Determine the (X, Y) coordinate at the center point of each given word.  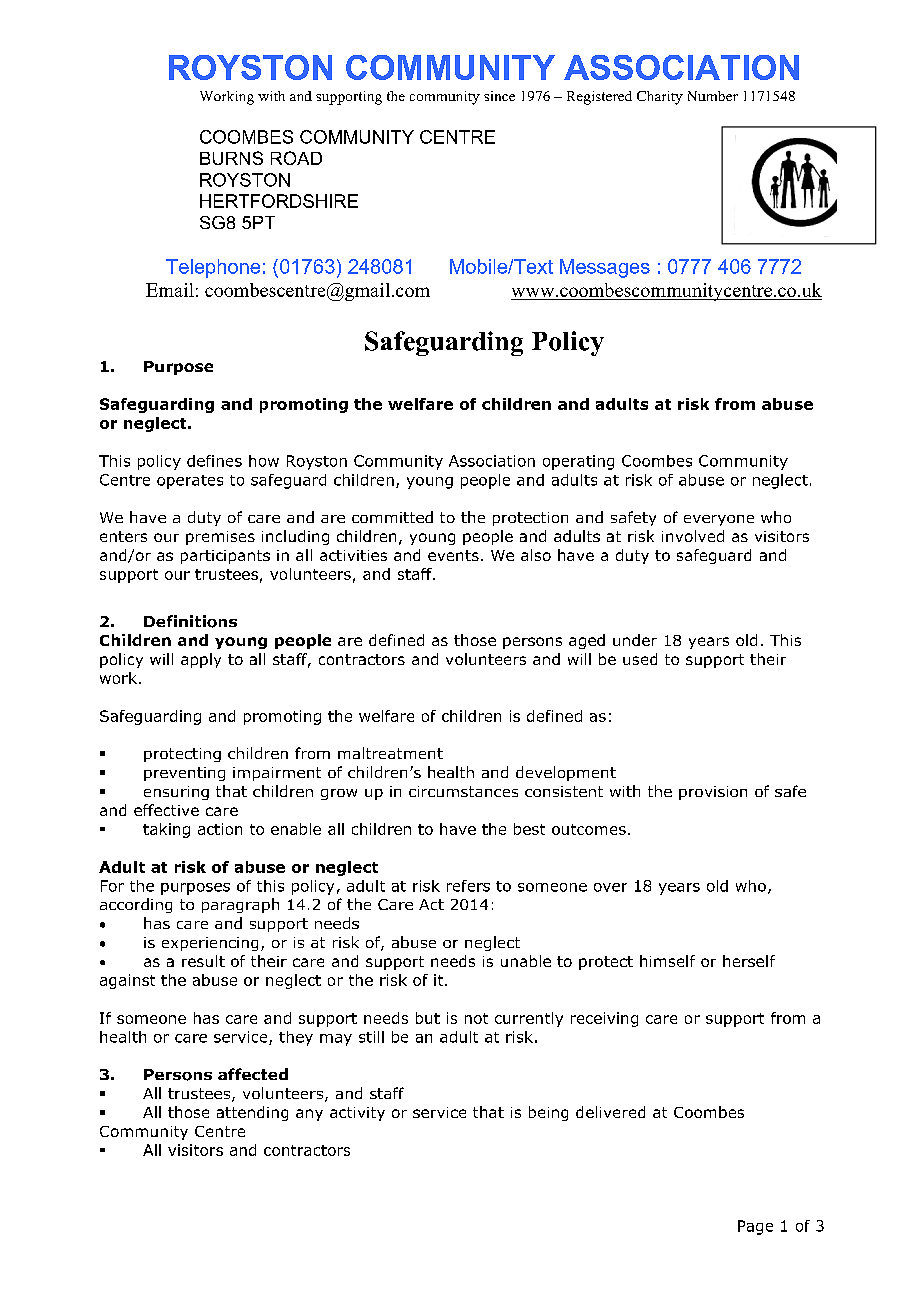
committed (392, 517)
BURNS (231, 158)
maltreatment (390, 753)
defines (214, 461)
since (499, 96)
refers (468, 886)
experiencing (210, 944)
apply (201, 660)
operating (578, 462)
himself (667, 961)
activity (357, 1114)
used (640, 659)
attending (252, 1113)
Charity (660, 98)
